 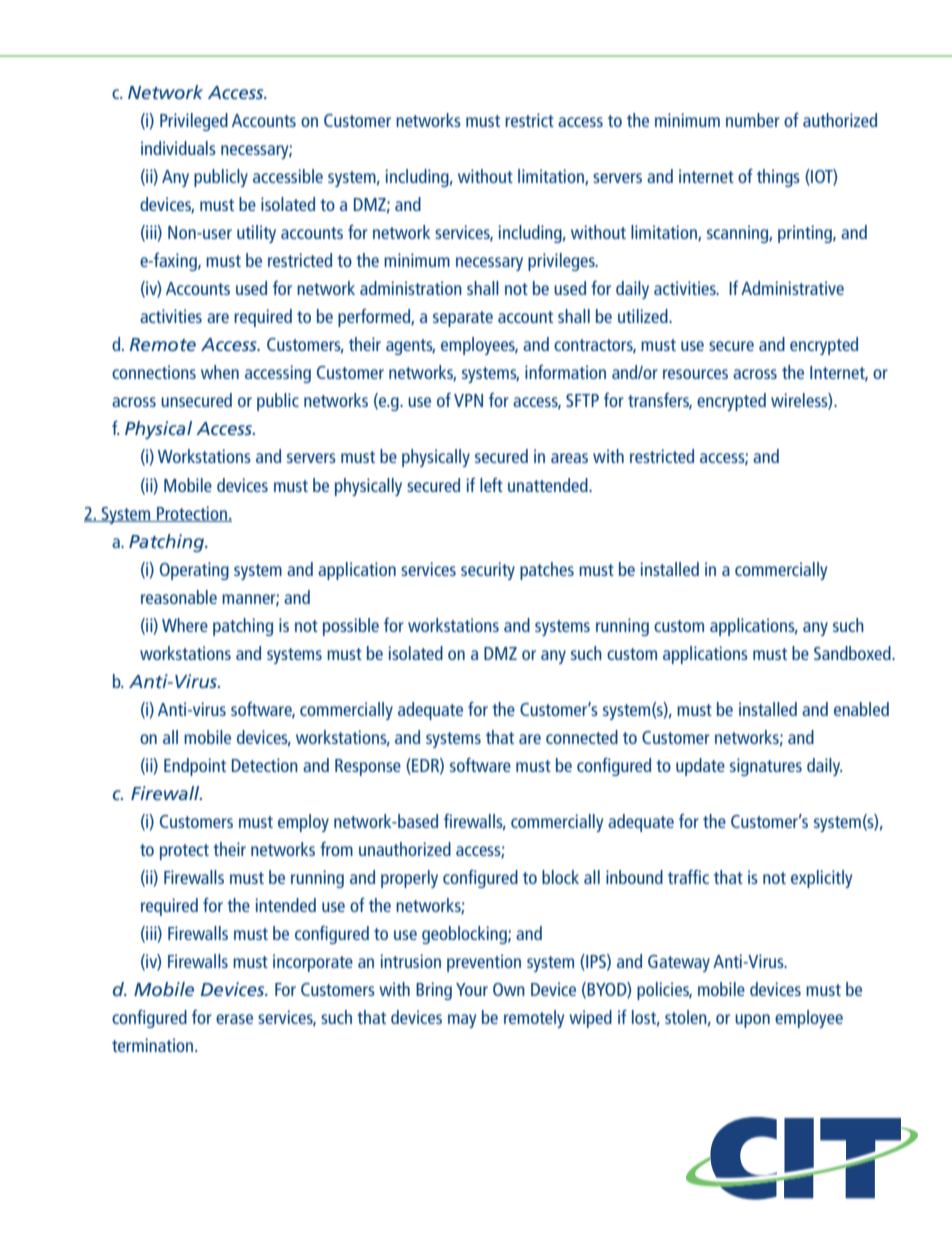 I want to click on Privileged, so click(x=194, y=122).
